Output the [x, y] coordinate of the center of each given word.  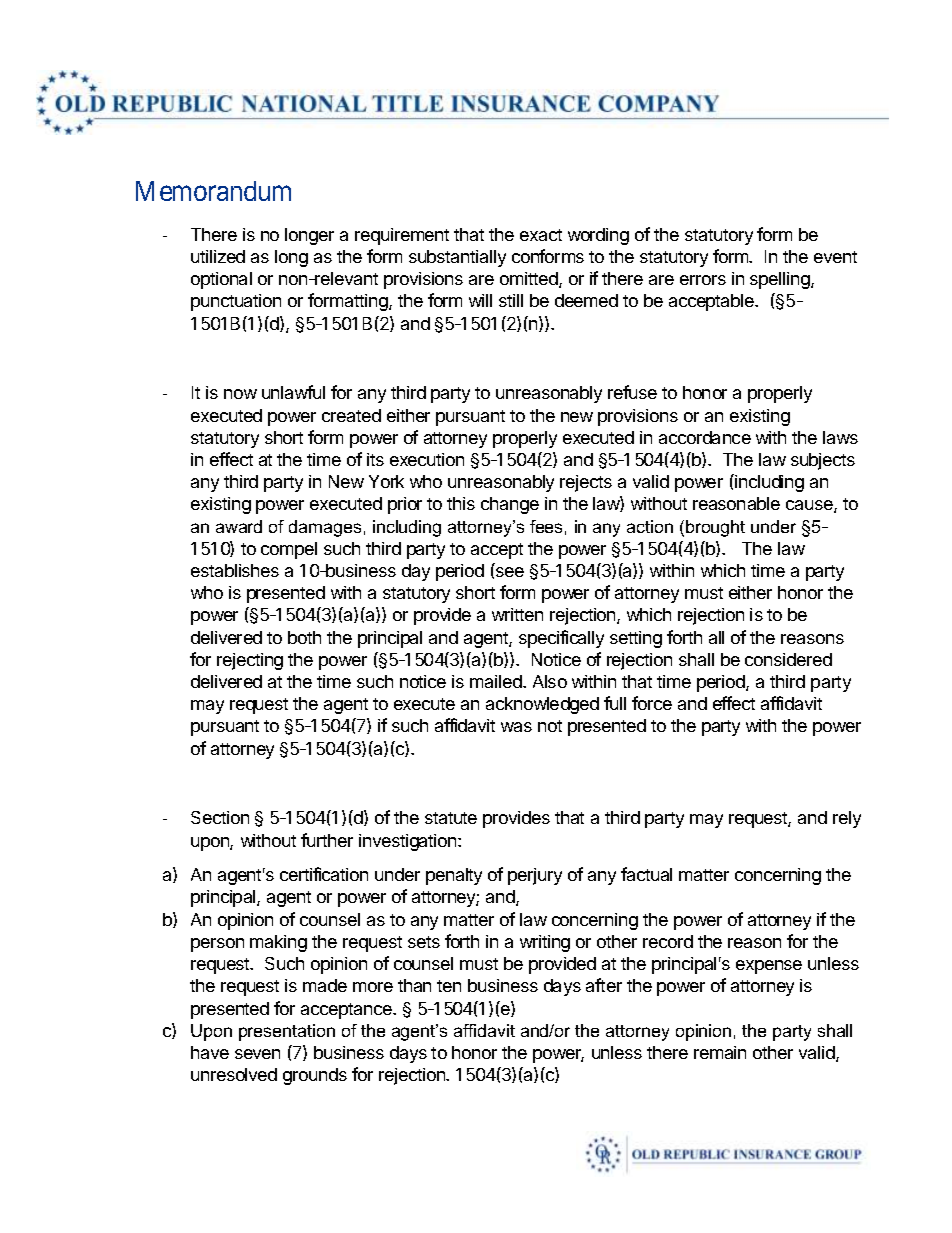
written [517, 614]
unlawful [293, 392]
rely [847, 819]
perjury [535, 876]
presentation [287, 1032]
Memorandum [213, 191]
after [604, 985]
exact [541, 235]
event [835, 257]
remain [720, 1052]
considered [788, 659]
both [304, 637]
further [327, 840]
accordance [705, 437]
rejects [586, 483]
